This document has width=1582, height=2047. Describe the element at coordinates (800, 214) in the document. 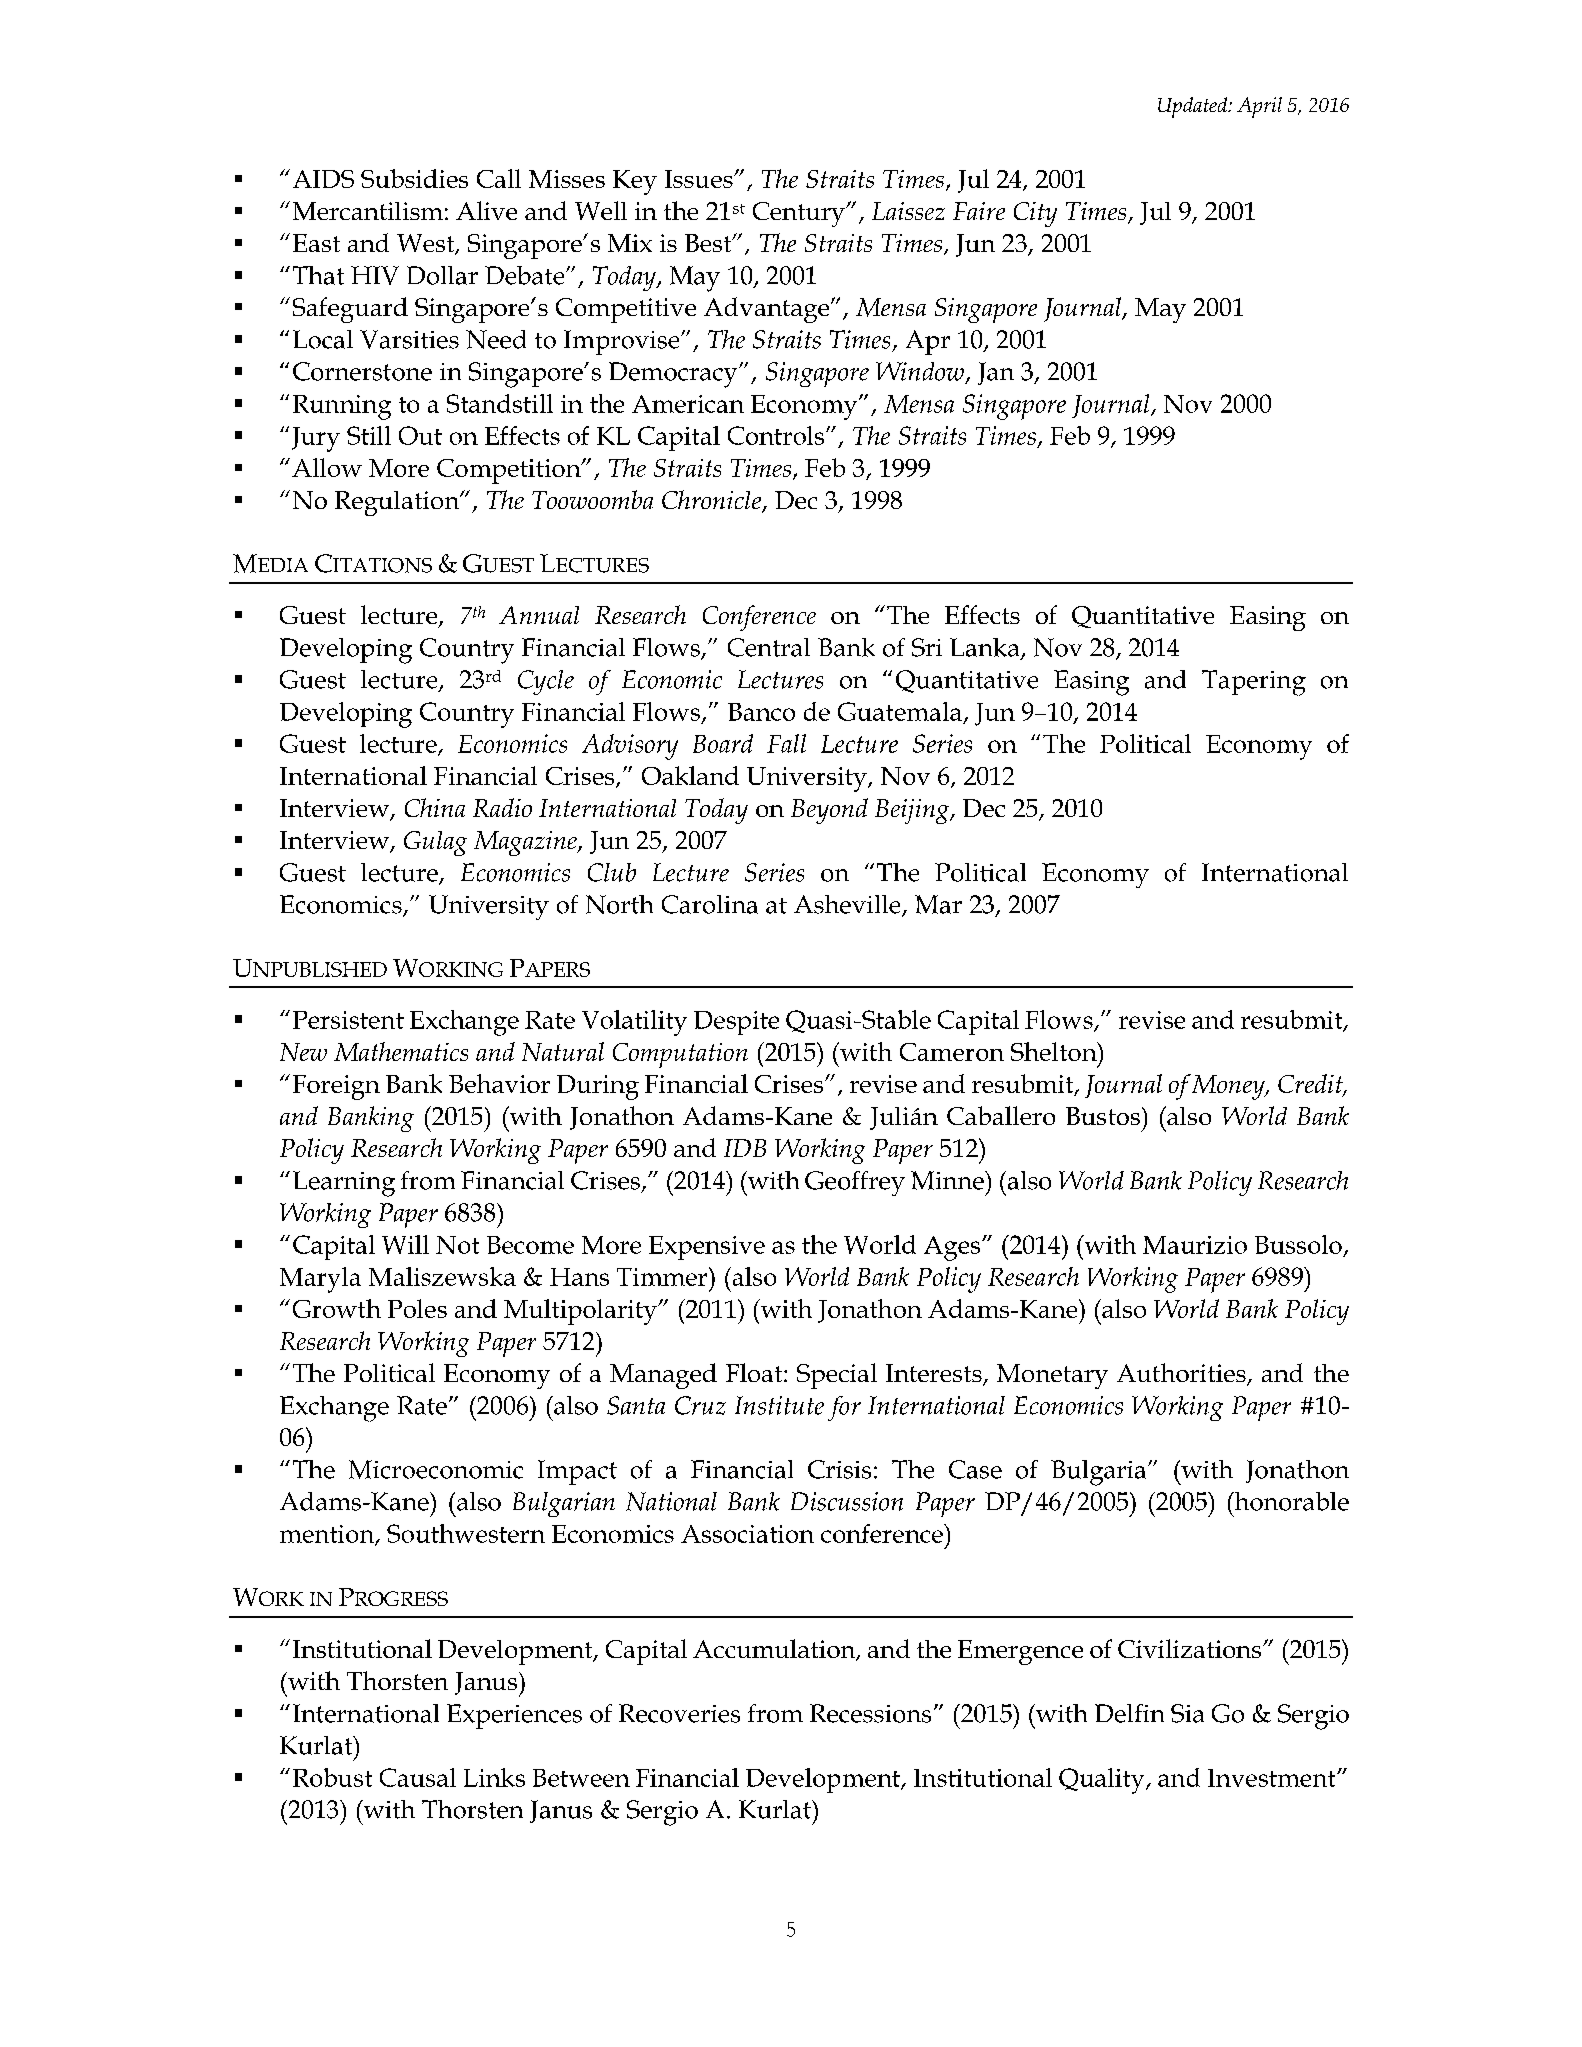

I see `Century` at that location.
